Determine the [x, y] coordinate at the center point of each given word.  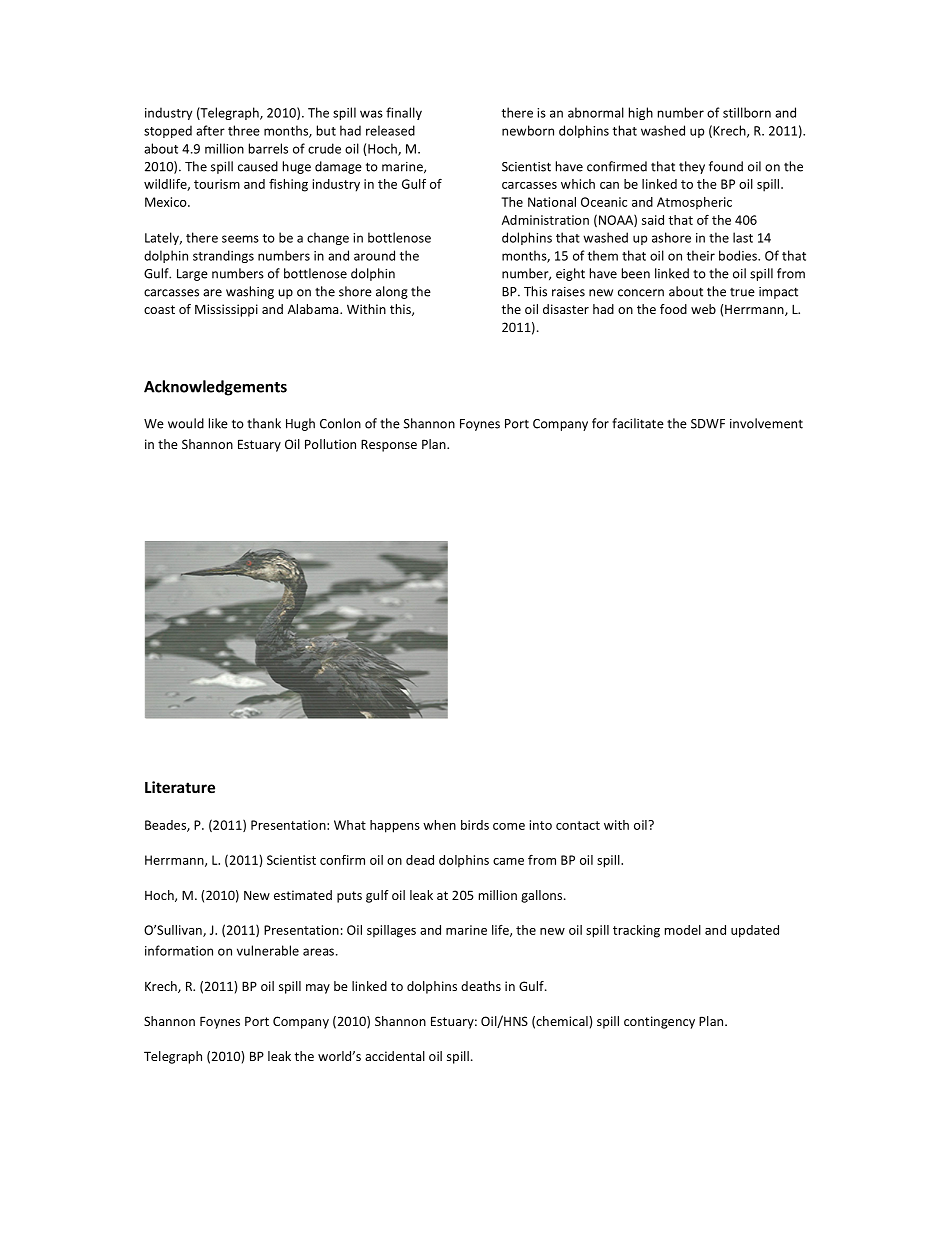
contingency [659, 1022]
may [318, 989]
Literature [180, 787]
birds [475, 825]
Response [389, 445]
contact [578, 825]
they [692, 167]
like [218, 423]
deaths [481, 986]
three [244, 130]
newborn [528, 130]
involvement [766, 423]
